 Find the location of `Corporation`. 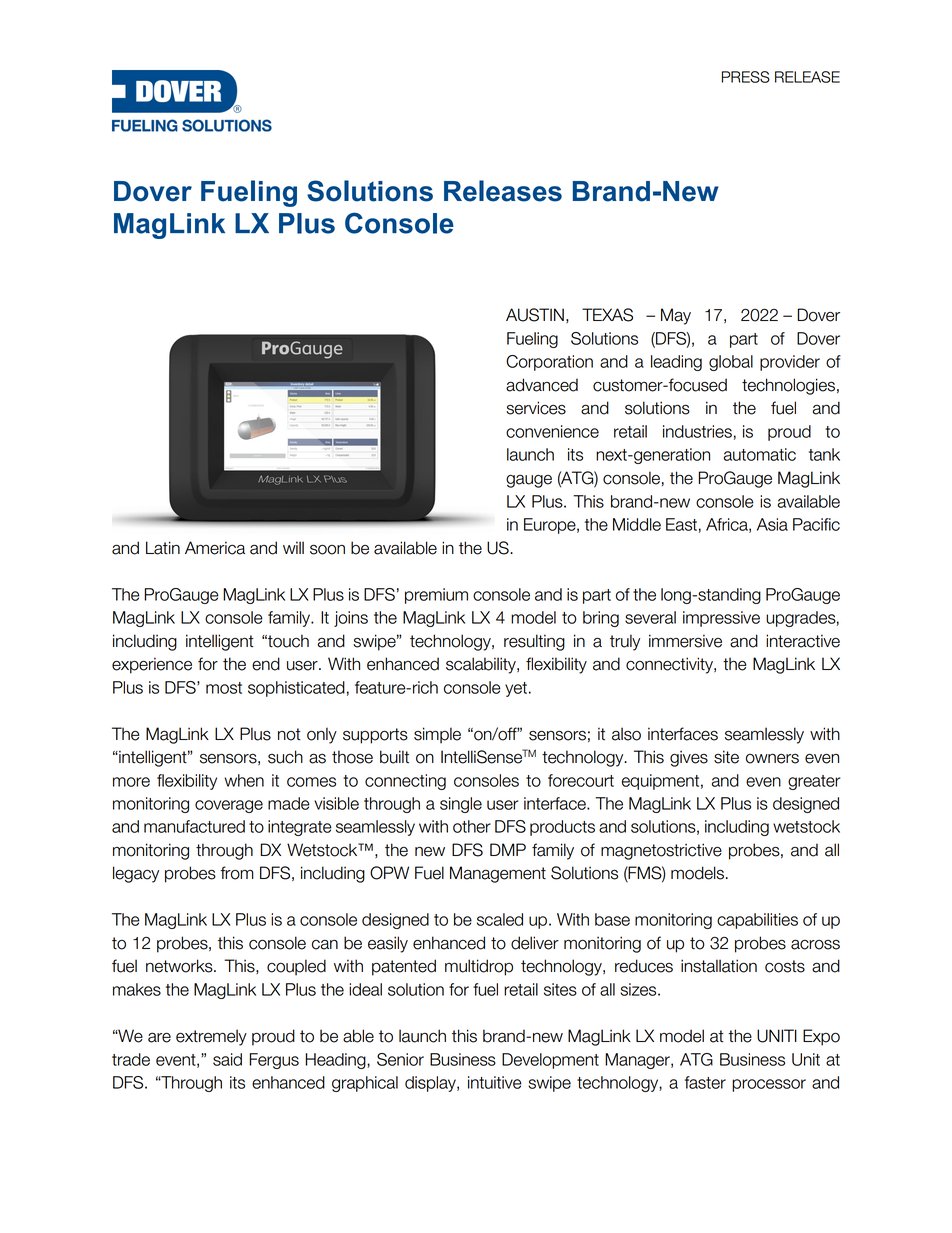

Corporation is located at coordinates (549, 363).
